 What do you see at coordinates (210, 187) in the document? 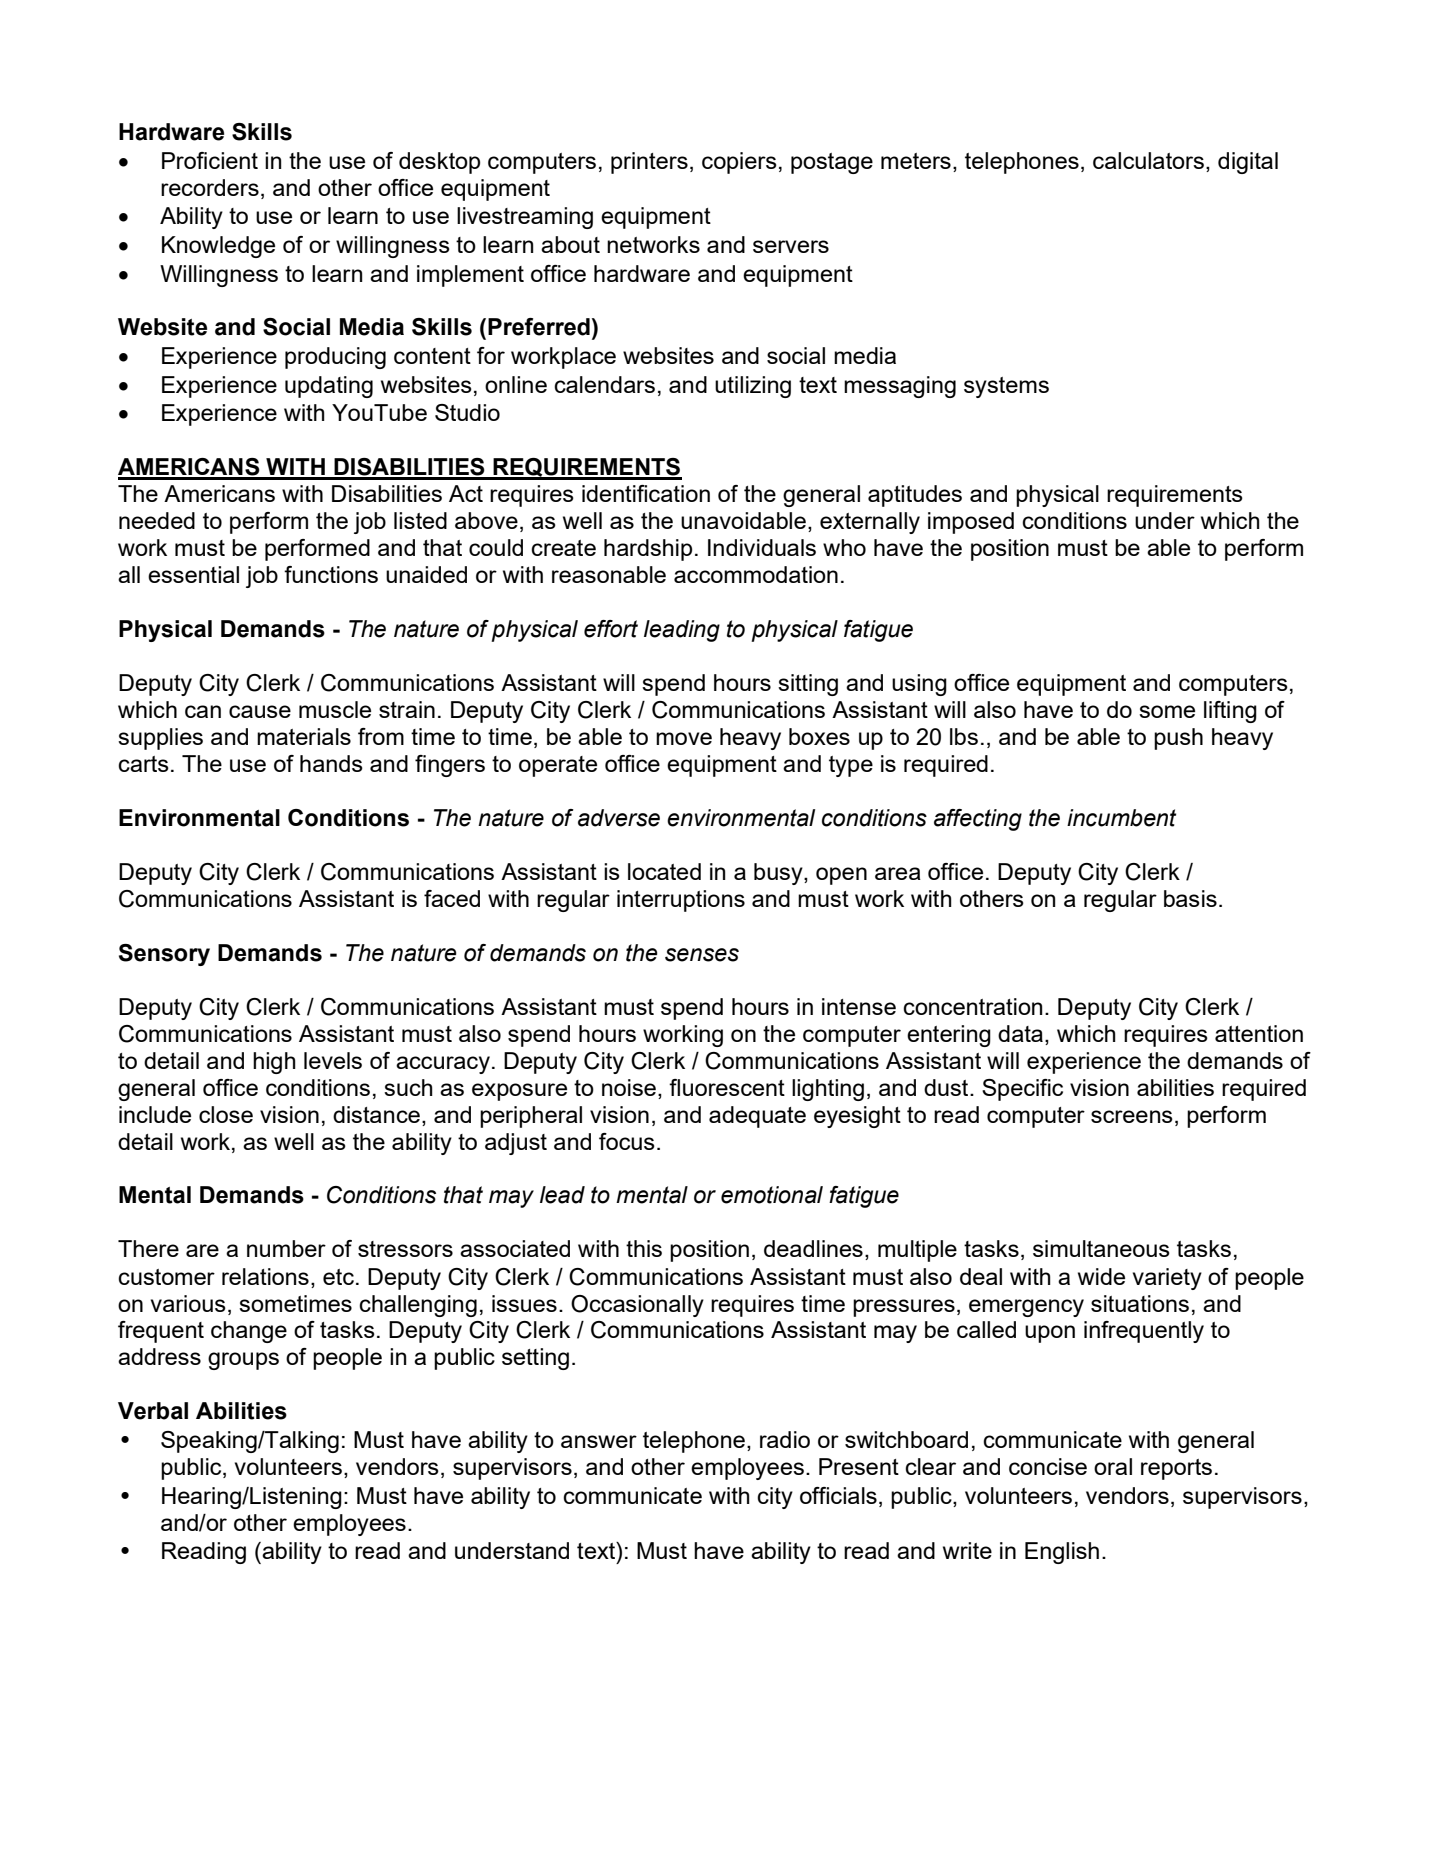
I see `recorders` at bounding box center [210, 187].
